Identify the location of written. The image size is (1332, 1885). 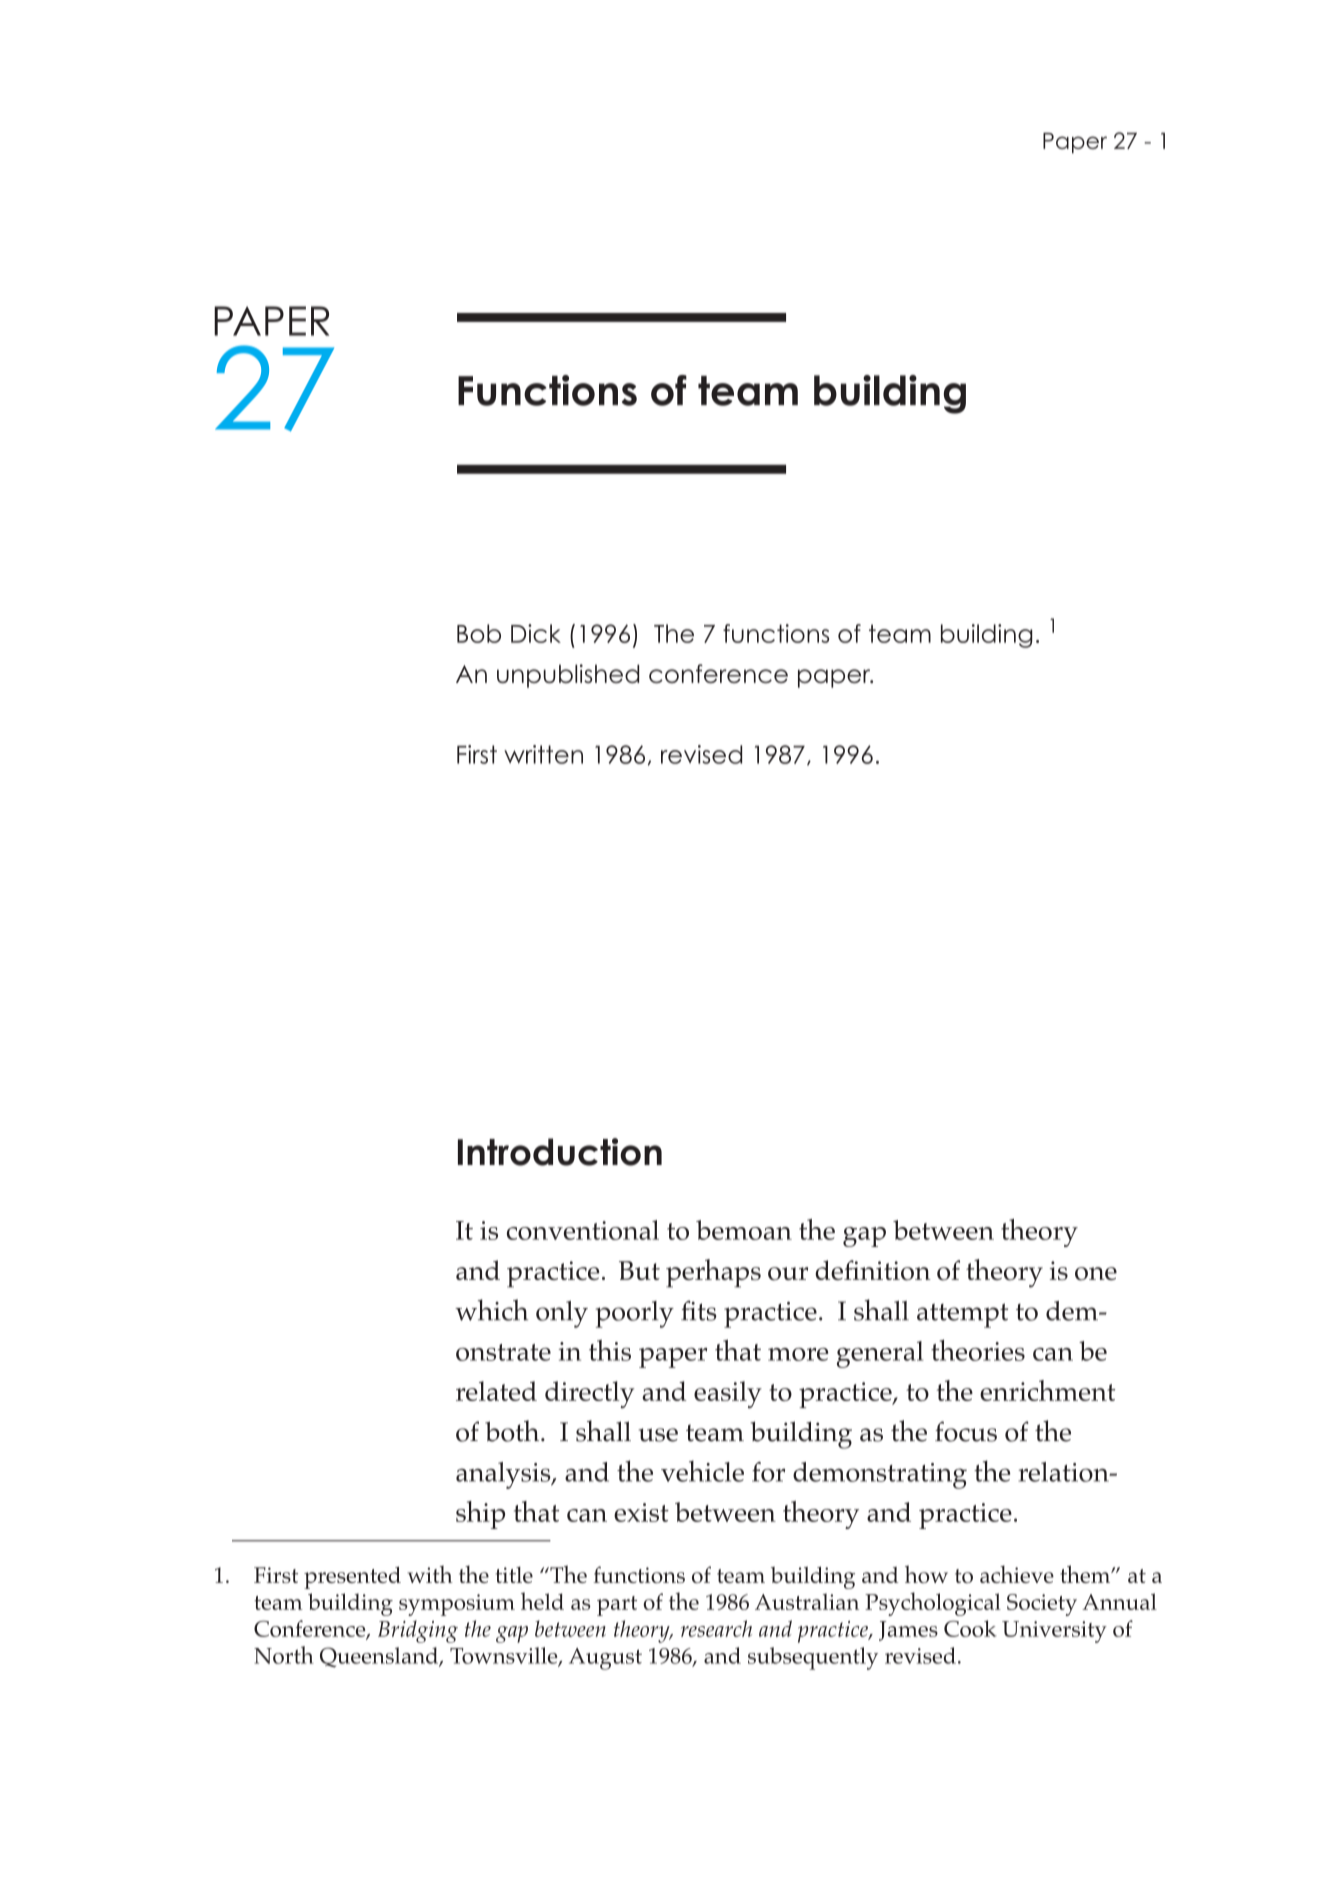
(543, 754).
